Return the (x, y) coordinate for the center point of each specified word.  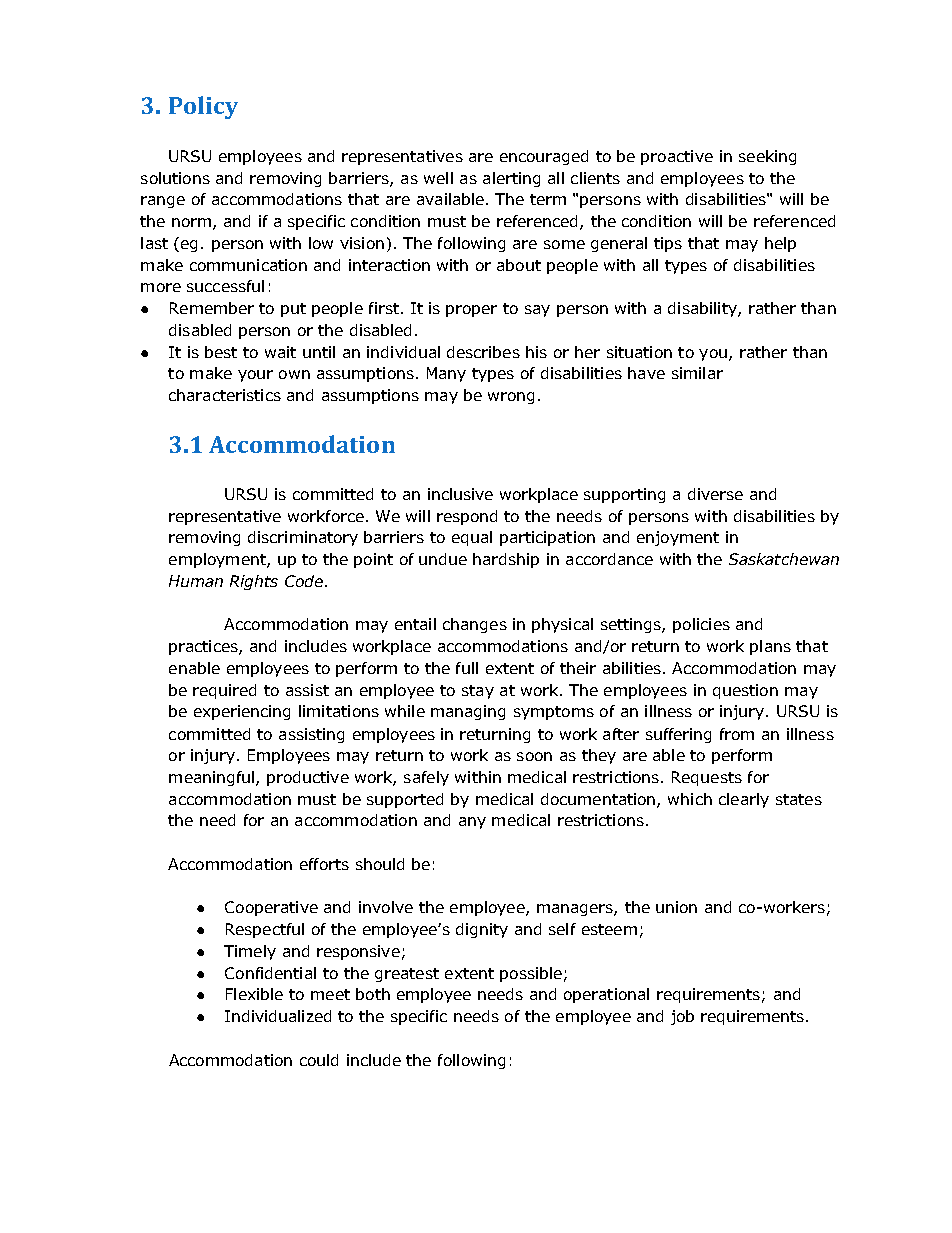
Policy (203, 107)
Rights (254, 582)
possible (531, 974)
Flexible (254, 994)
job (682, 1017)
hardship (506, 560)
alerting (511, 179)
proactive (677, 157)
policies (701, 625)
